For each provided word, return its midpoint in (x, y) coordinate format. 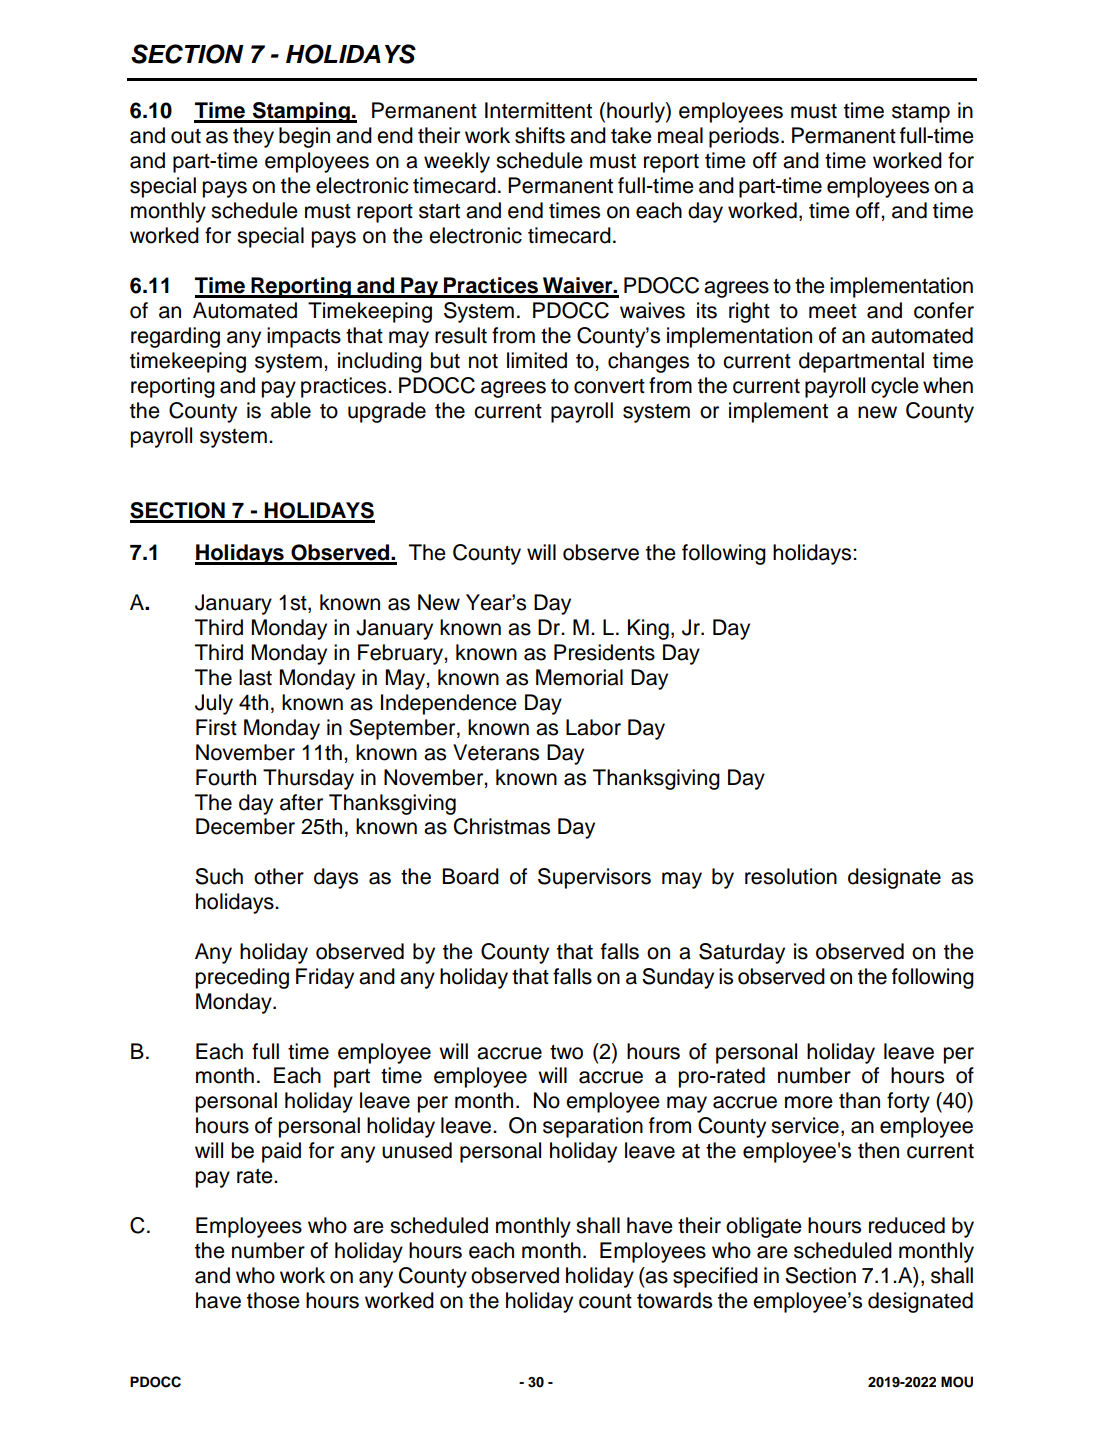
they (253, 137)
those (273, 1300)
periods (744, 137)
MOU (957, 1382)
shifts (540, 135)
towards (674, 1300)
